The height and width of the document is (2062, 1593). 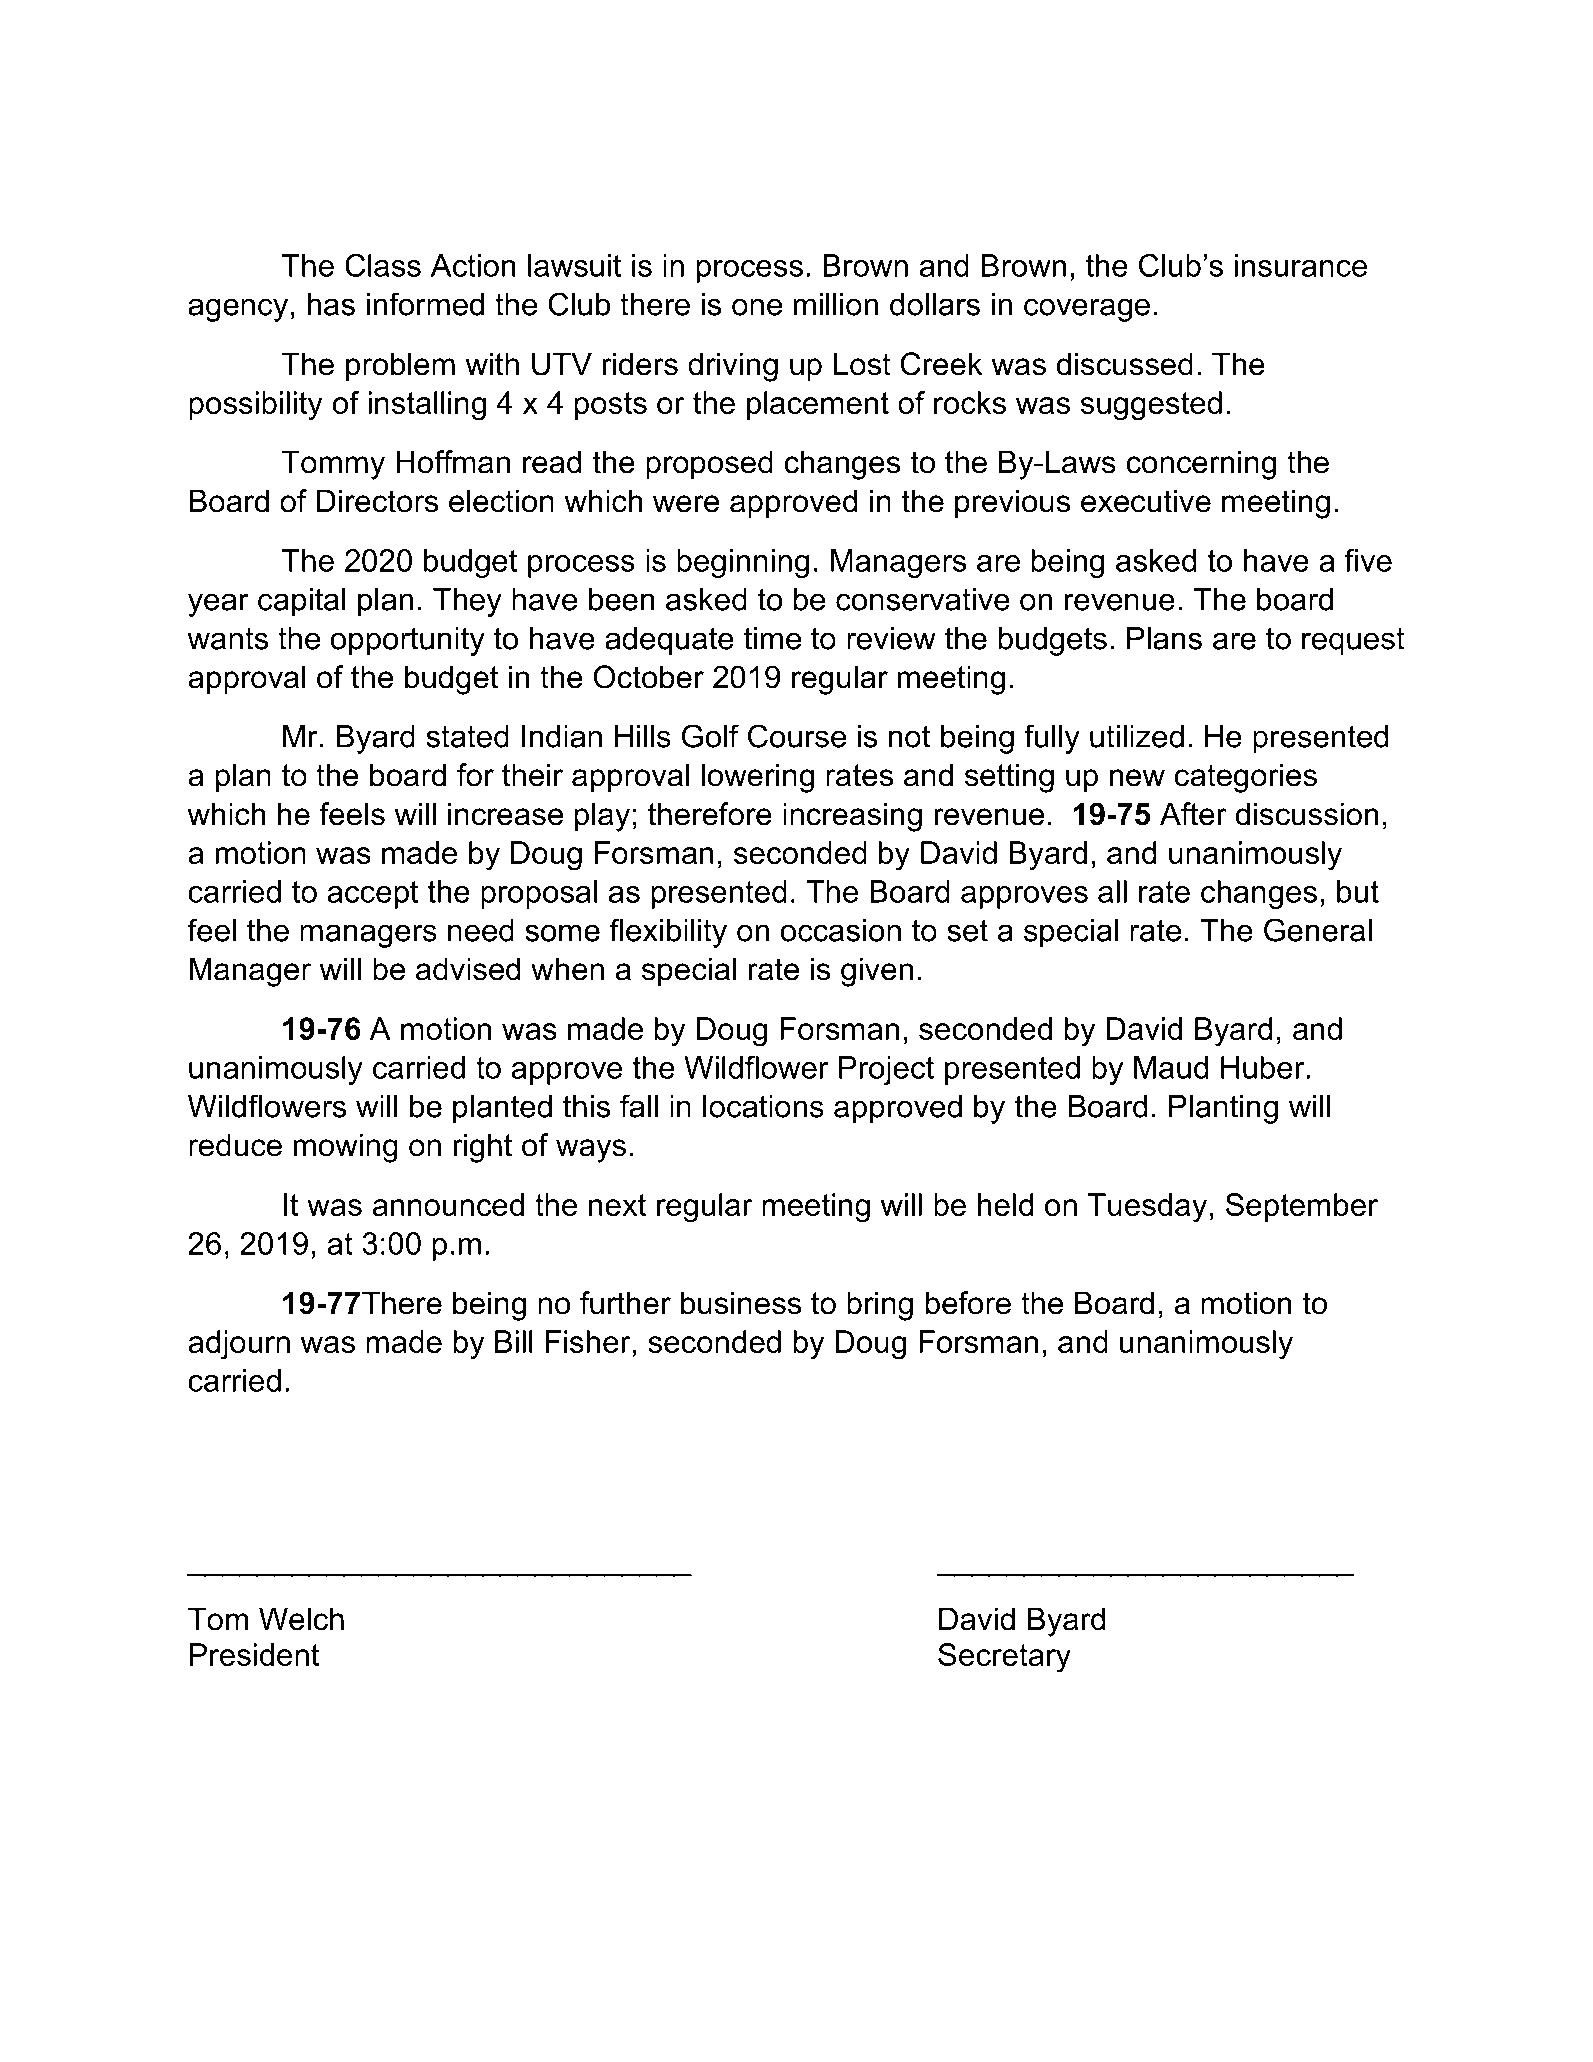 What do you see at coordinates (1301, 265) in the document?
I see `insurance` at bounding box center [1301, 265].
